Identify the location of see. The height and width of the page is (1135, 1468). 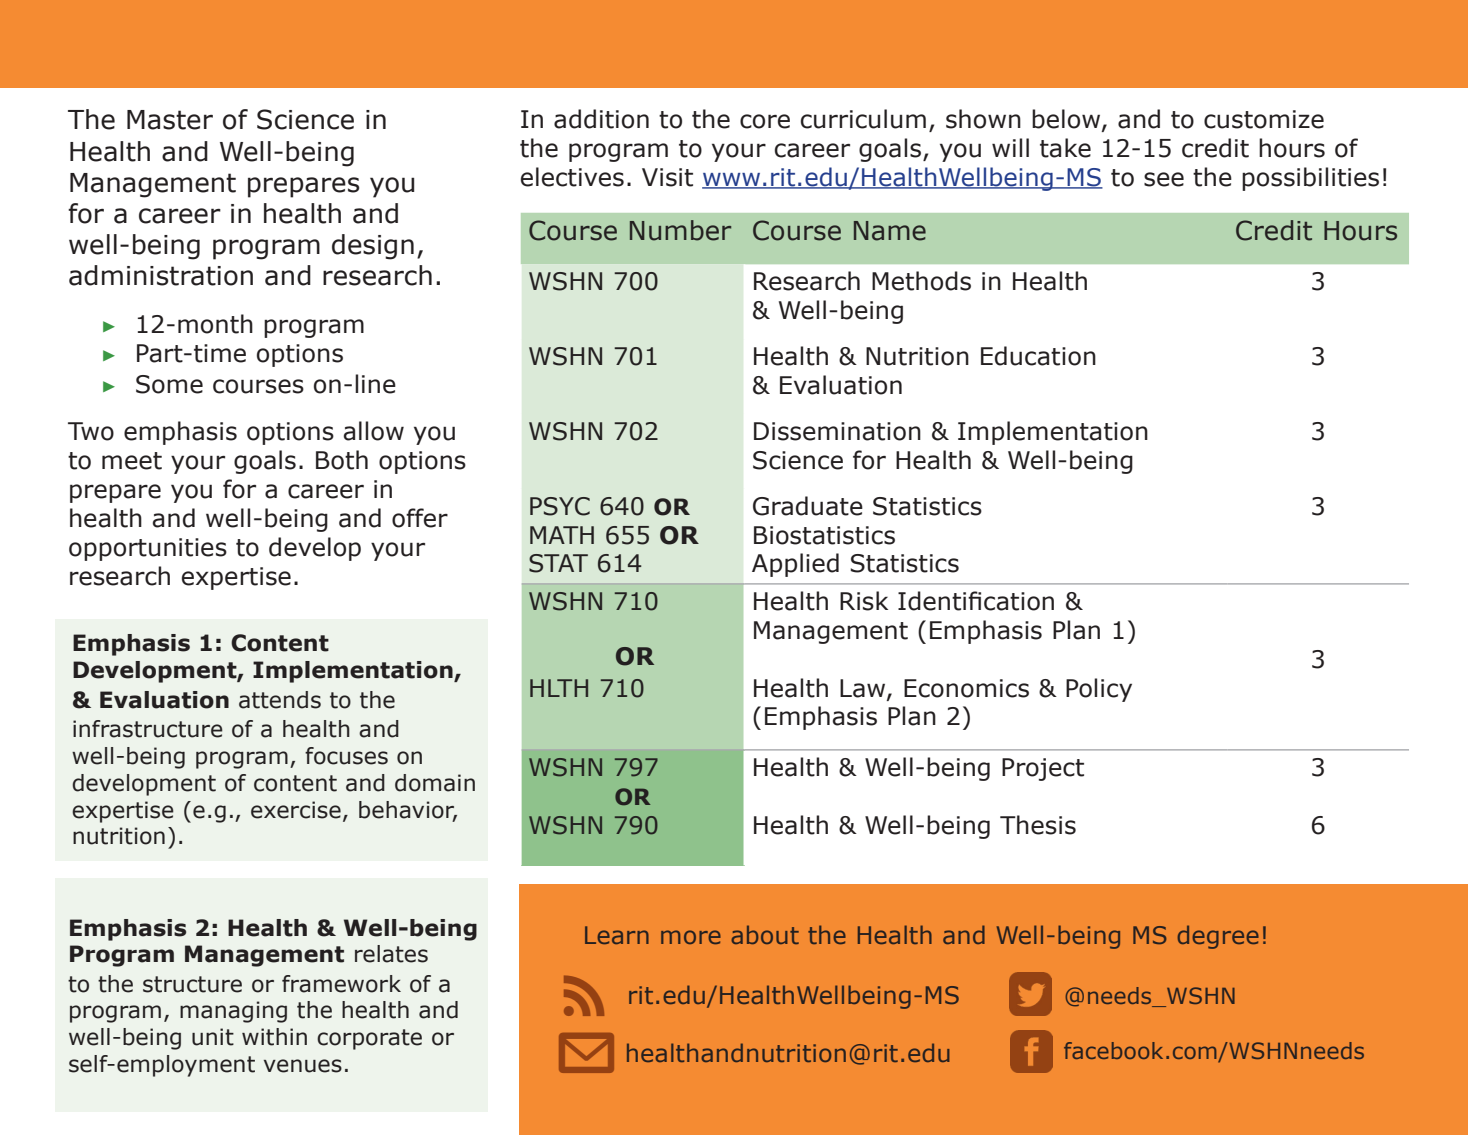
(1164, 179).
